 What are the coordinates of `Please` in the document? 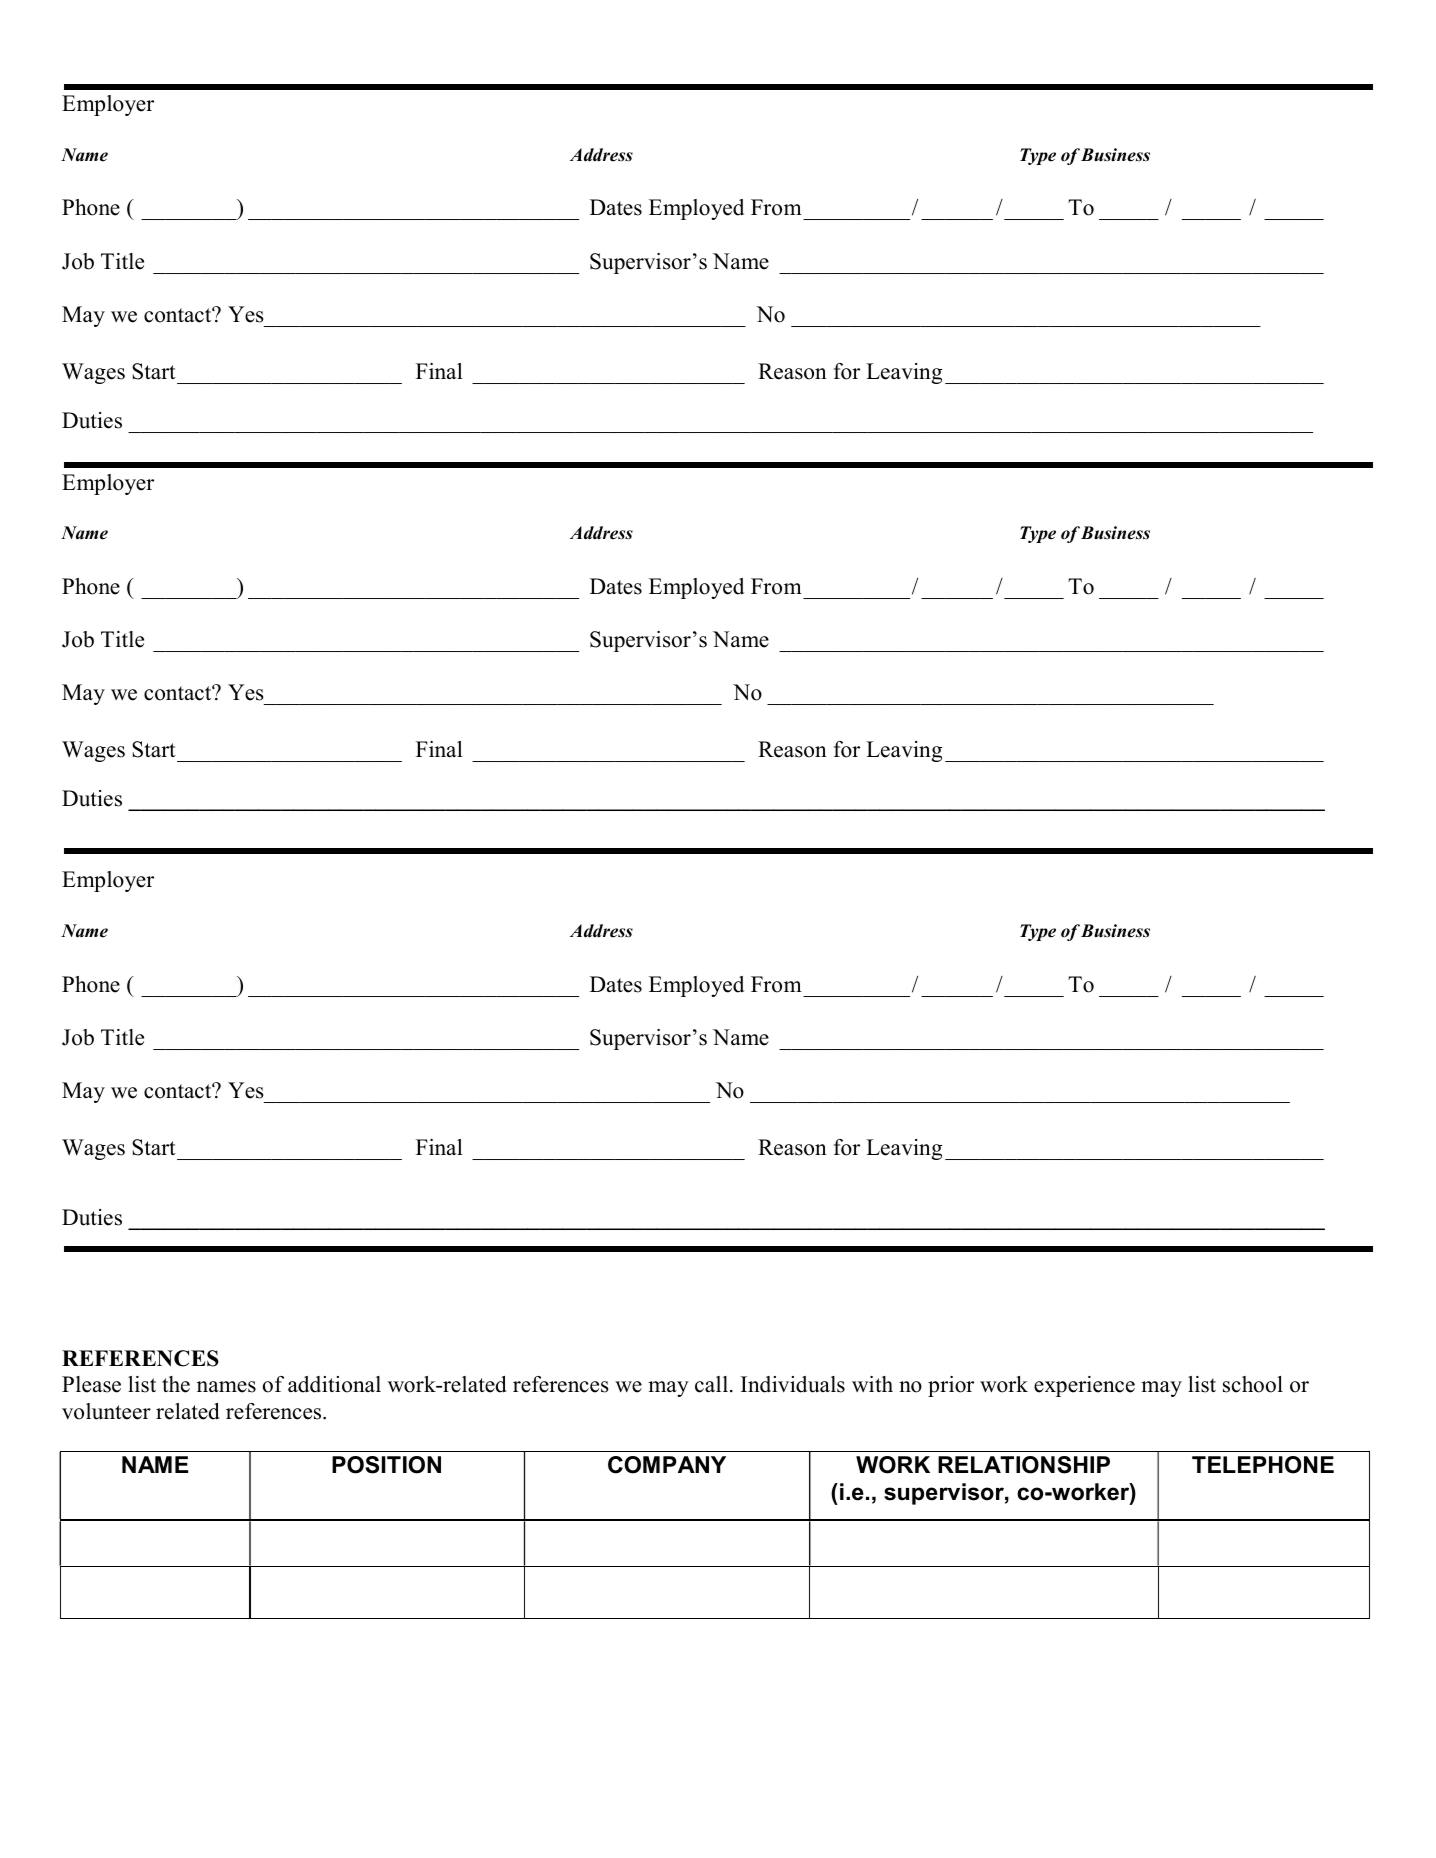 It's located at (91, 1384).
